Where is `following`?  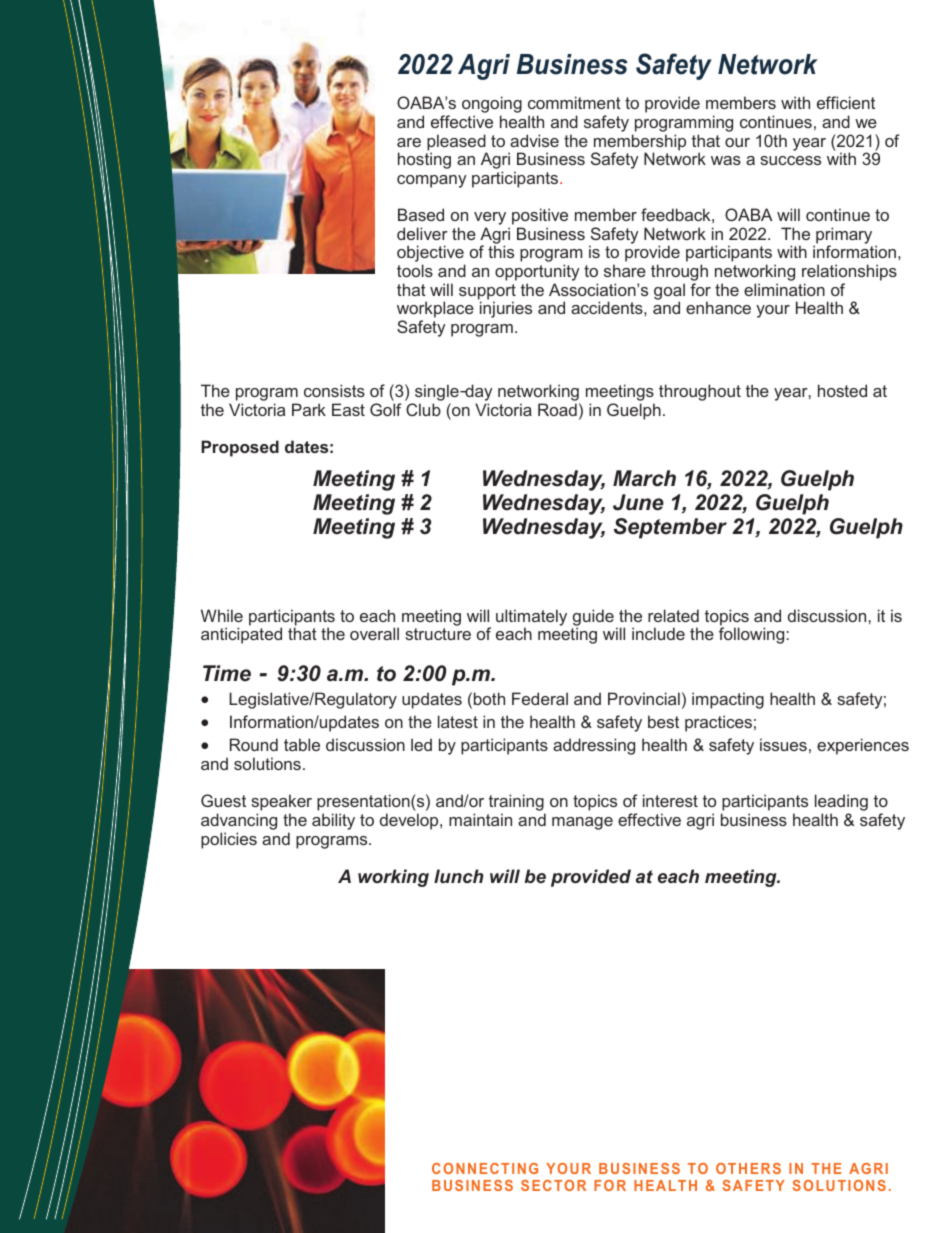
following is located at coordinates (751, 635).
